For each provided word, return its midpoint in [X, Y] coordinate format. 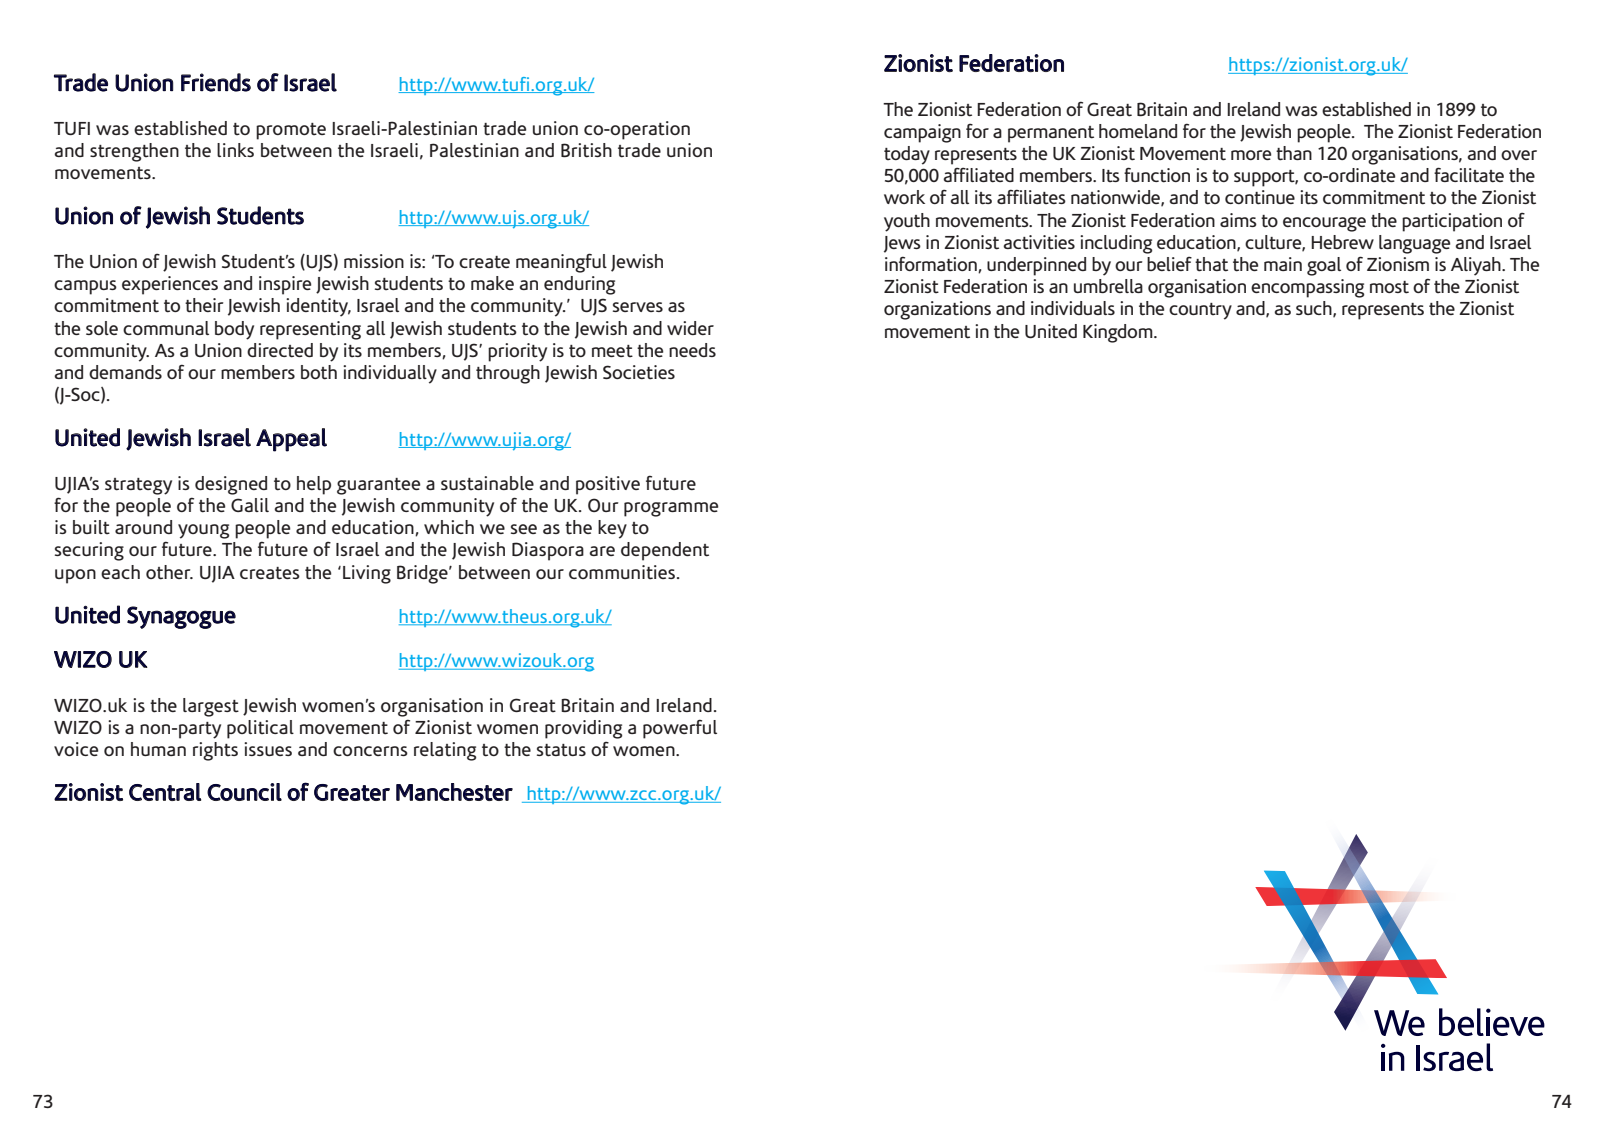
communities [622, 572]
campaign [922, 133]
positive [608, 485]
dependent [665, 551]
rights [215, 751]
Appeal [291, 440]
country [1200, 311]
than [1294, 153]
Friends [216, 82]
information [932, 264]
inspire [285, 285]
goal [1324, 266]
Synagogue [181, 617]
